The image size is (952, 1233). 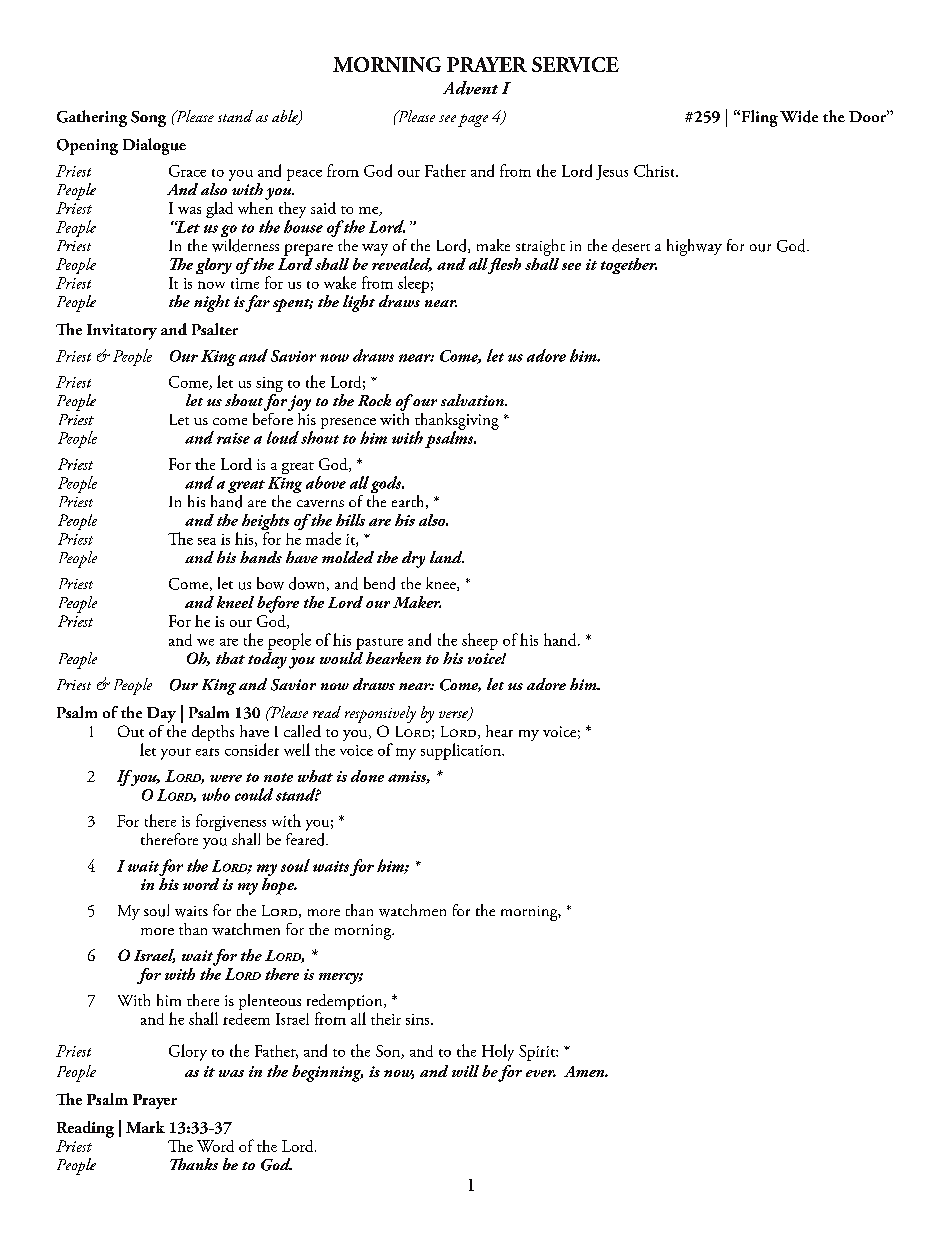 What do you see at coordinates (148, 119) in the screenshot?
I see `Song` at bounding box center [148, 119].
